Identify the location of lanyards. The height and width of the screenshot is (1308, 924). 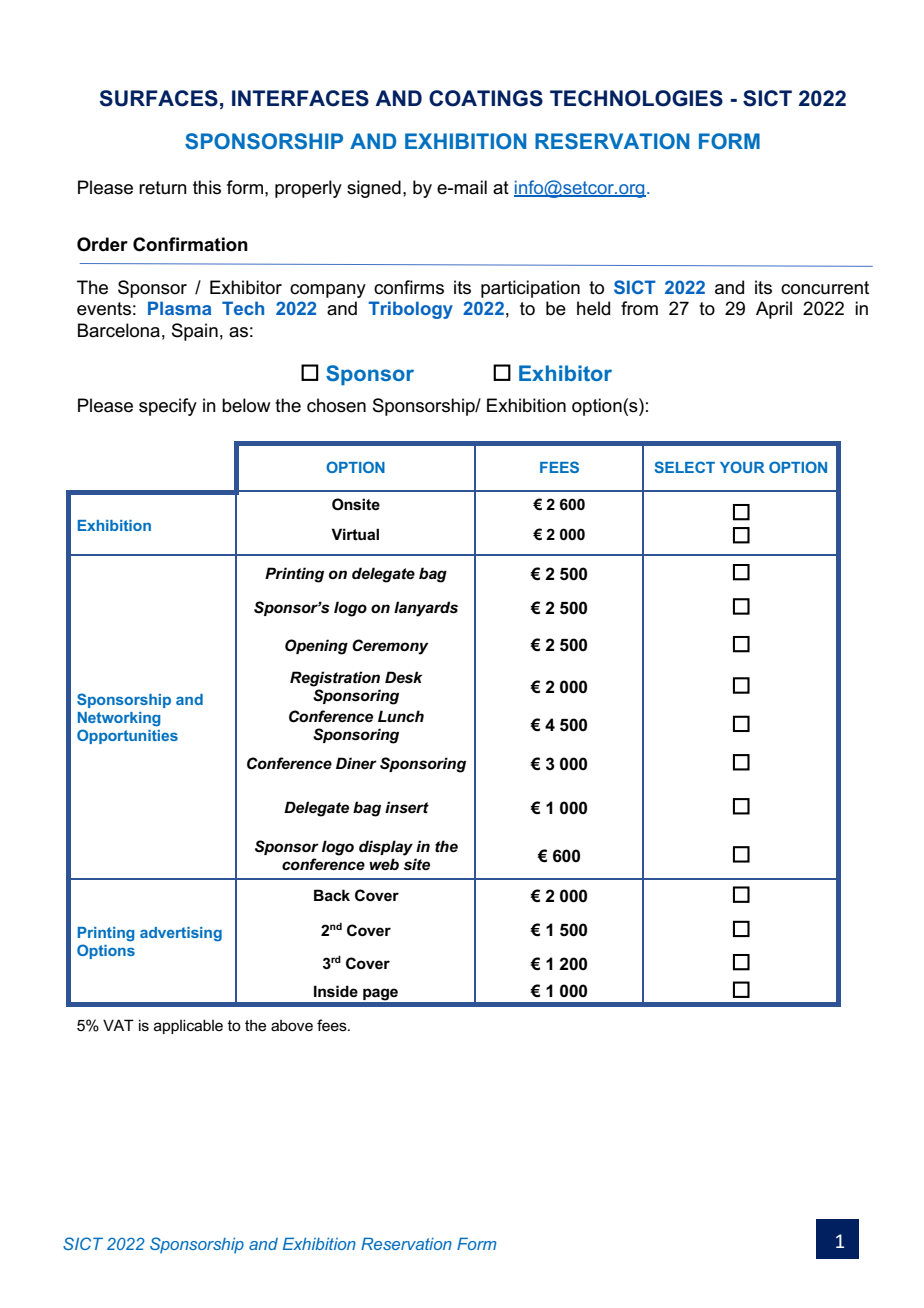
(426, 609).
